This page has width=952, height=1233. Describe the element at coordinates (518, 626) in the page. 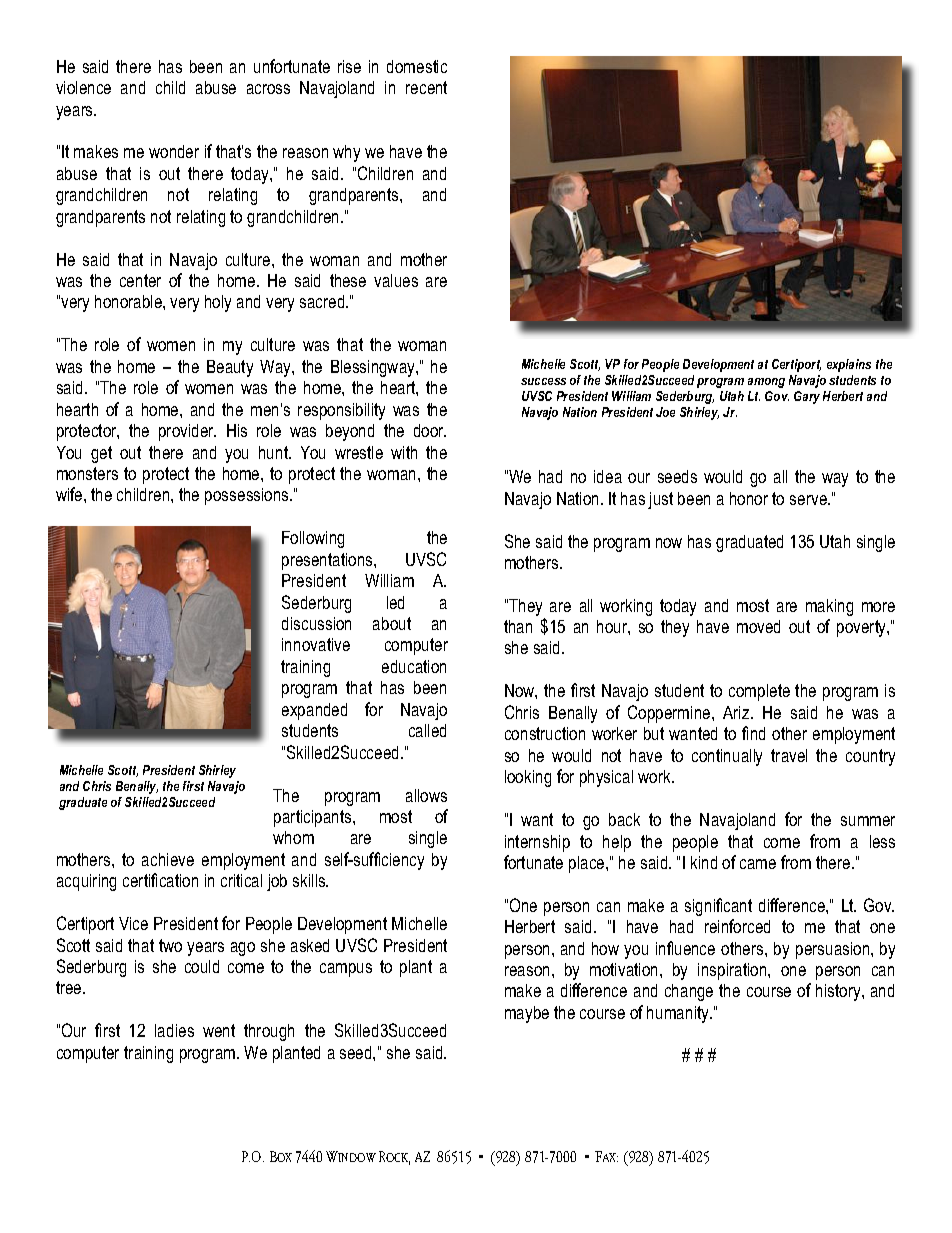

I see `than` at that location.
